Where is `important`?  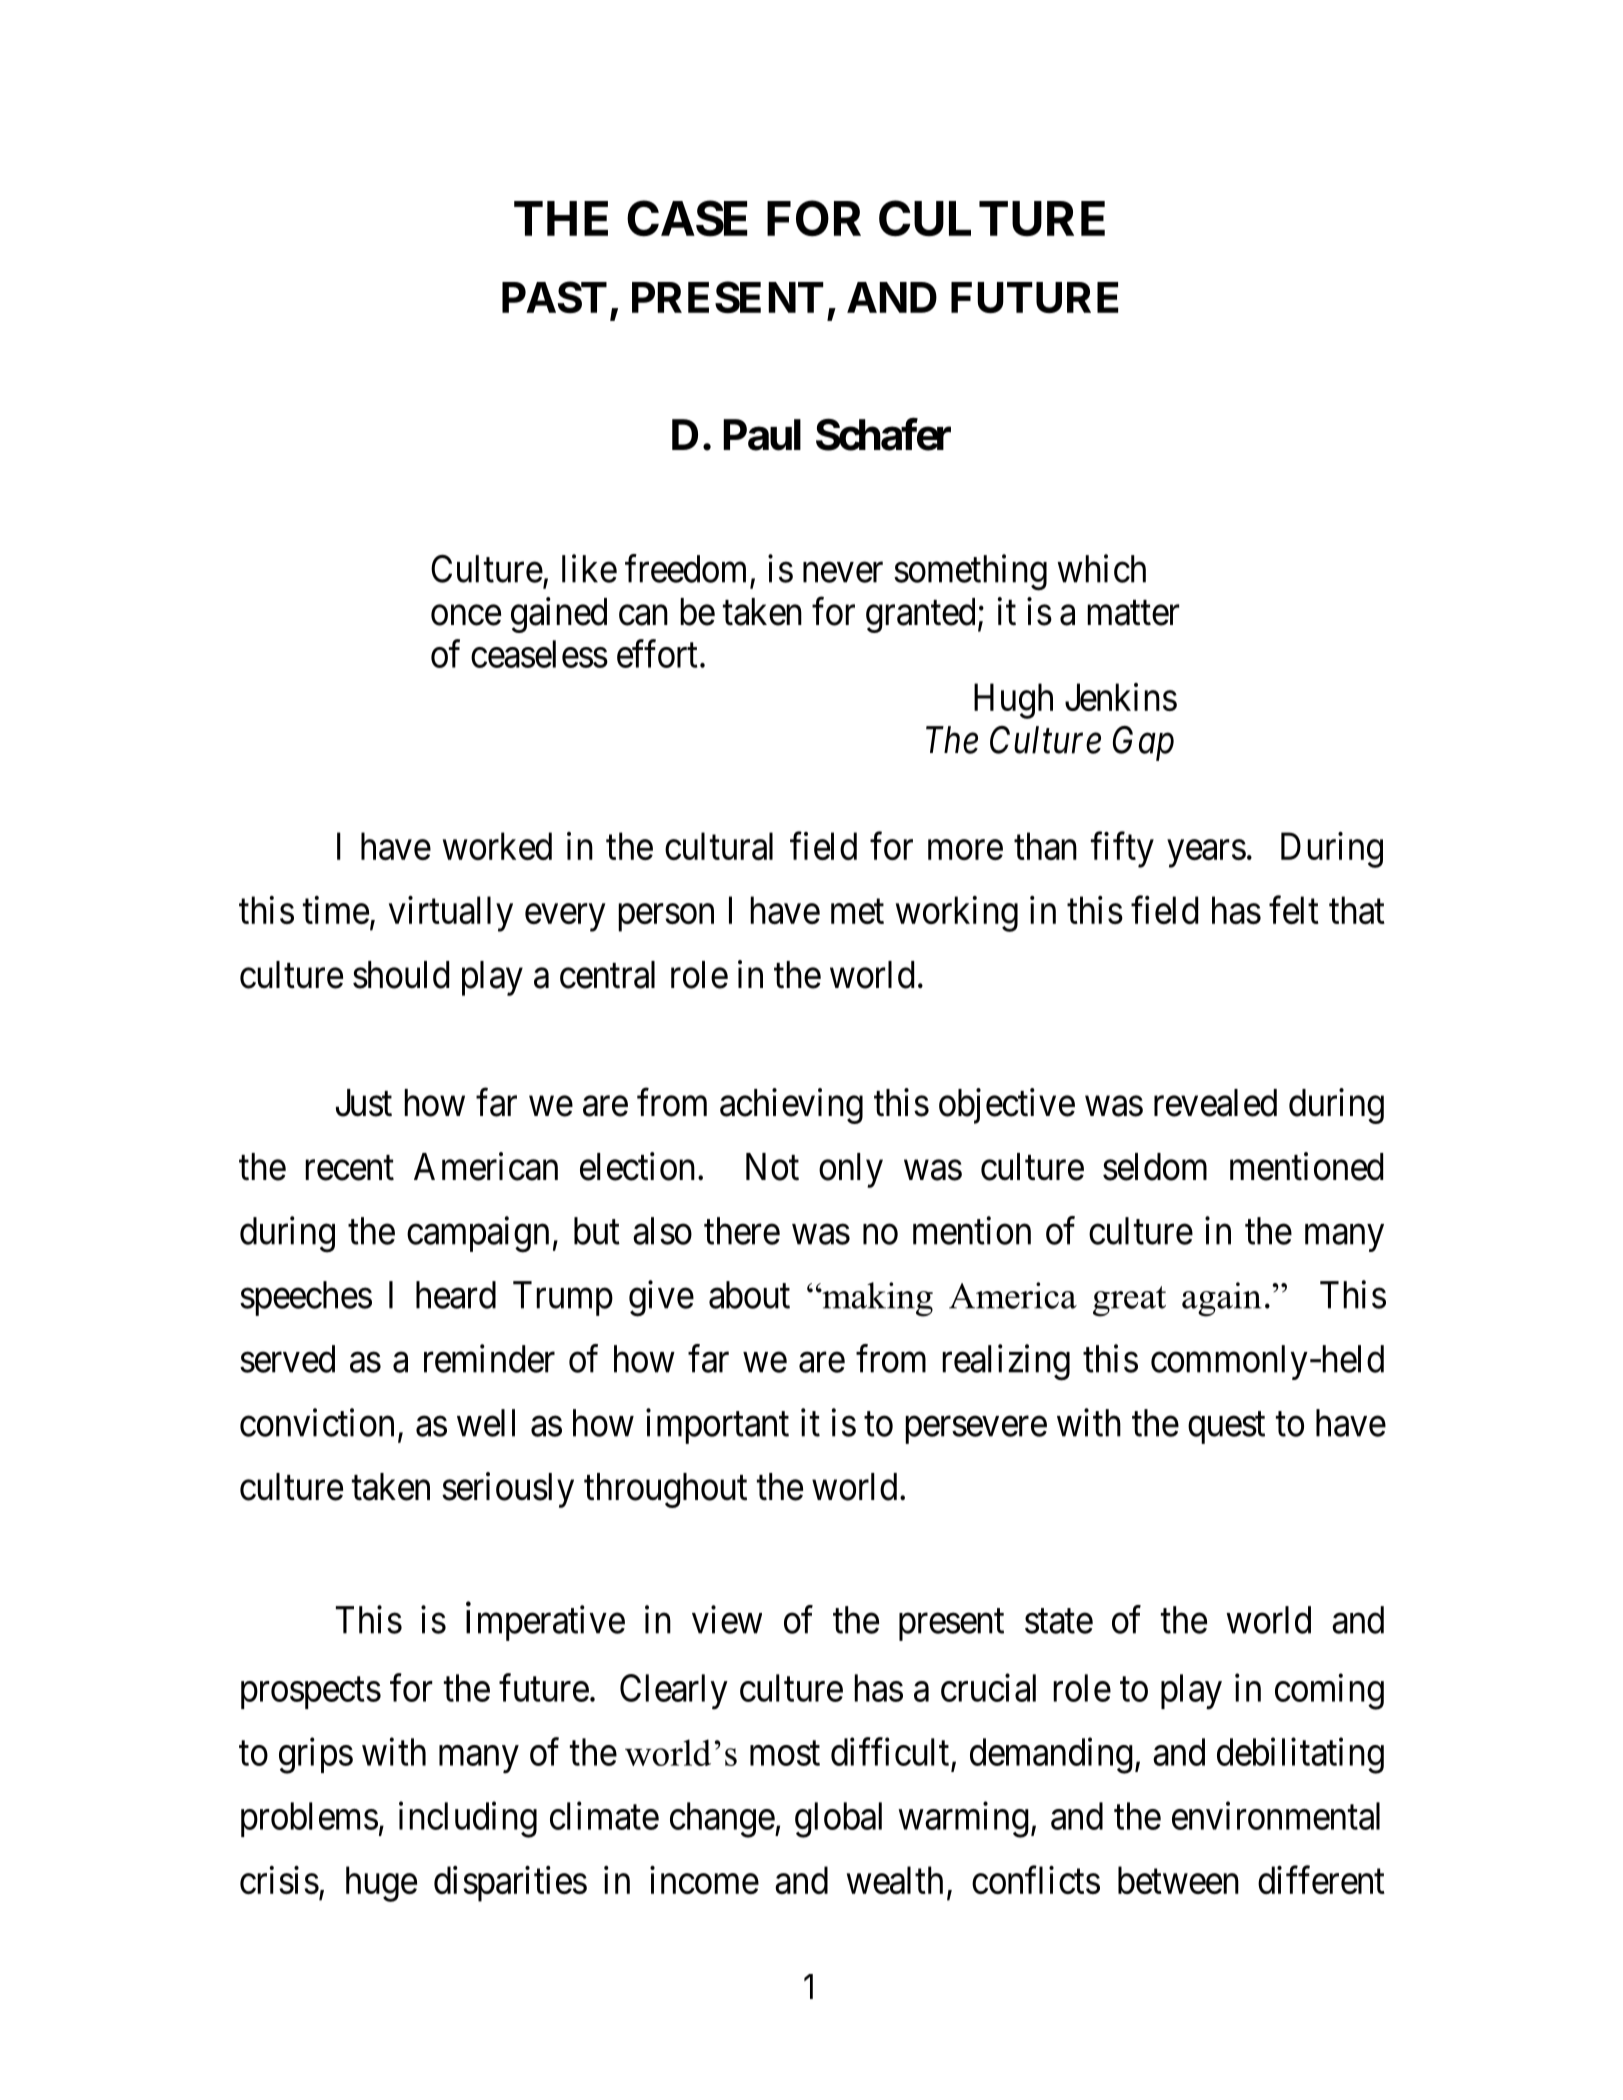
important is located at coordinates (717, 1426).
